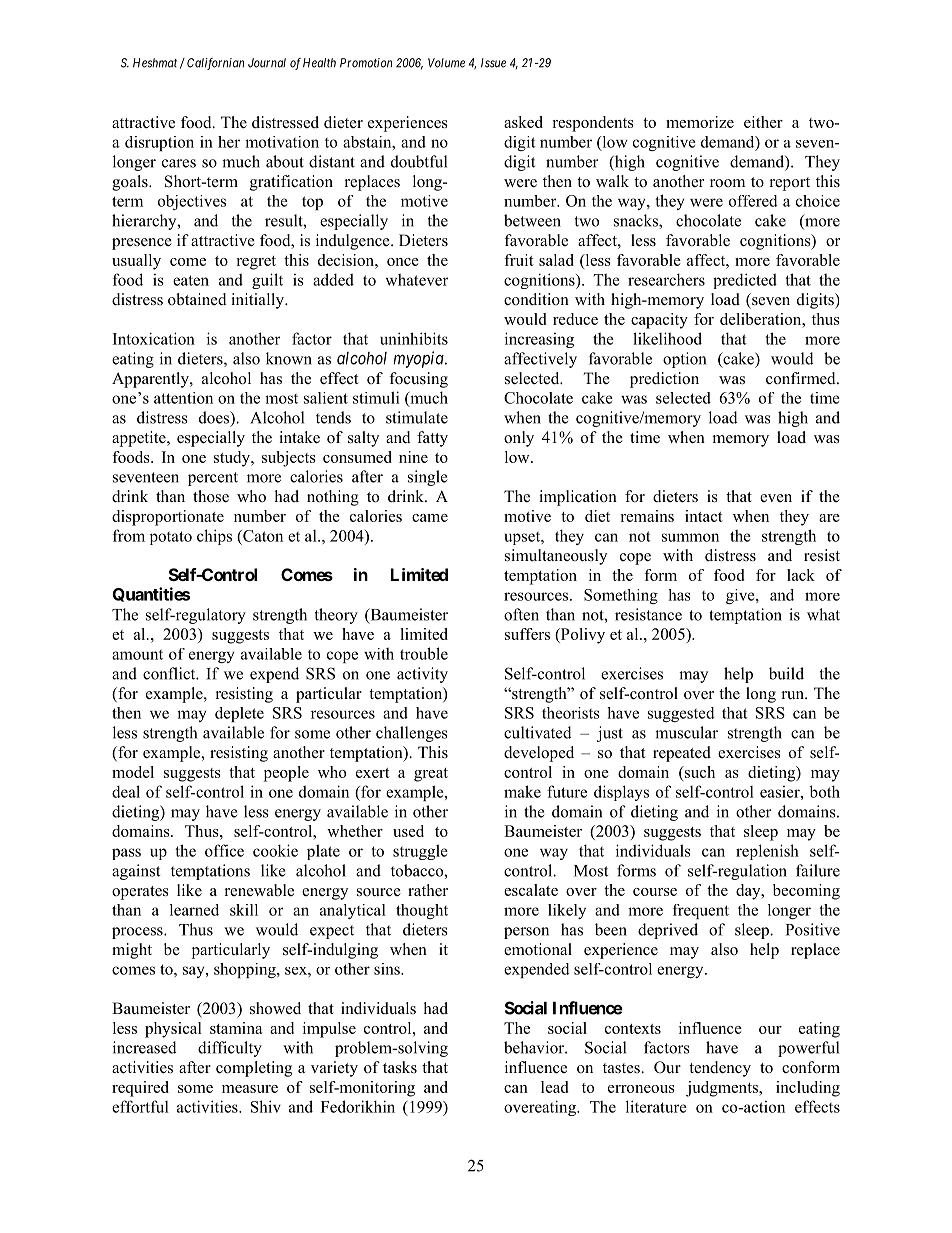  Describe the element at coordinates (215, 418) in the screenshot. I see `does` at that location.
